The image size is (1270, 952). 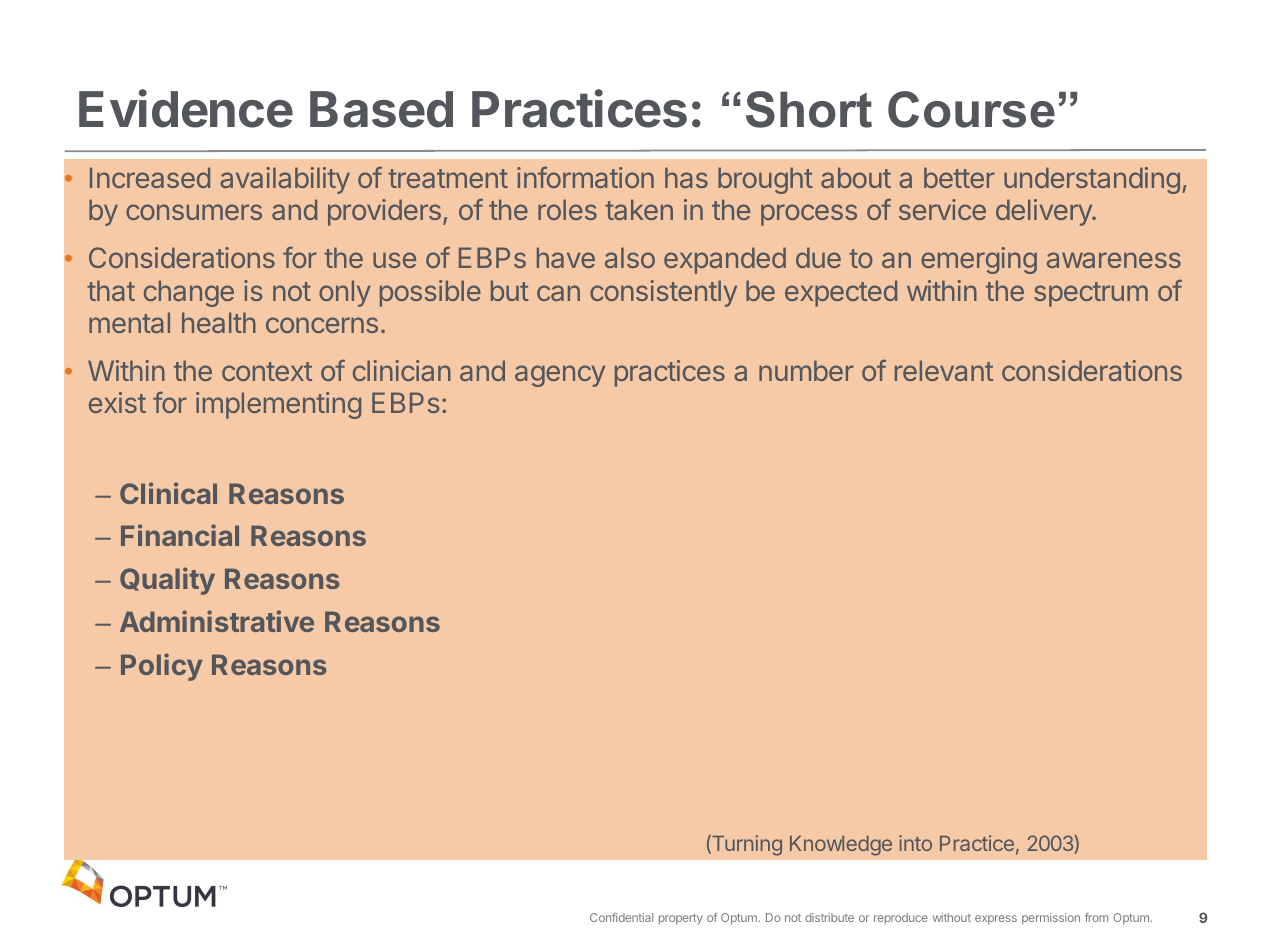 What do you see at coordinates (162, 667) in the document?
I see `Policy` at bounding box center [162, 667].
